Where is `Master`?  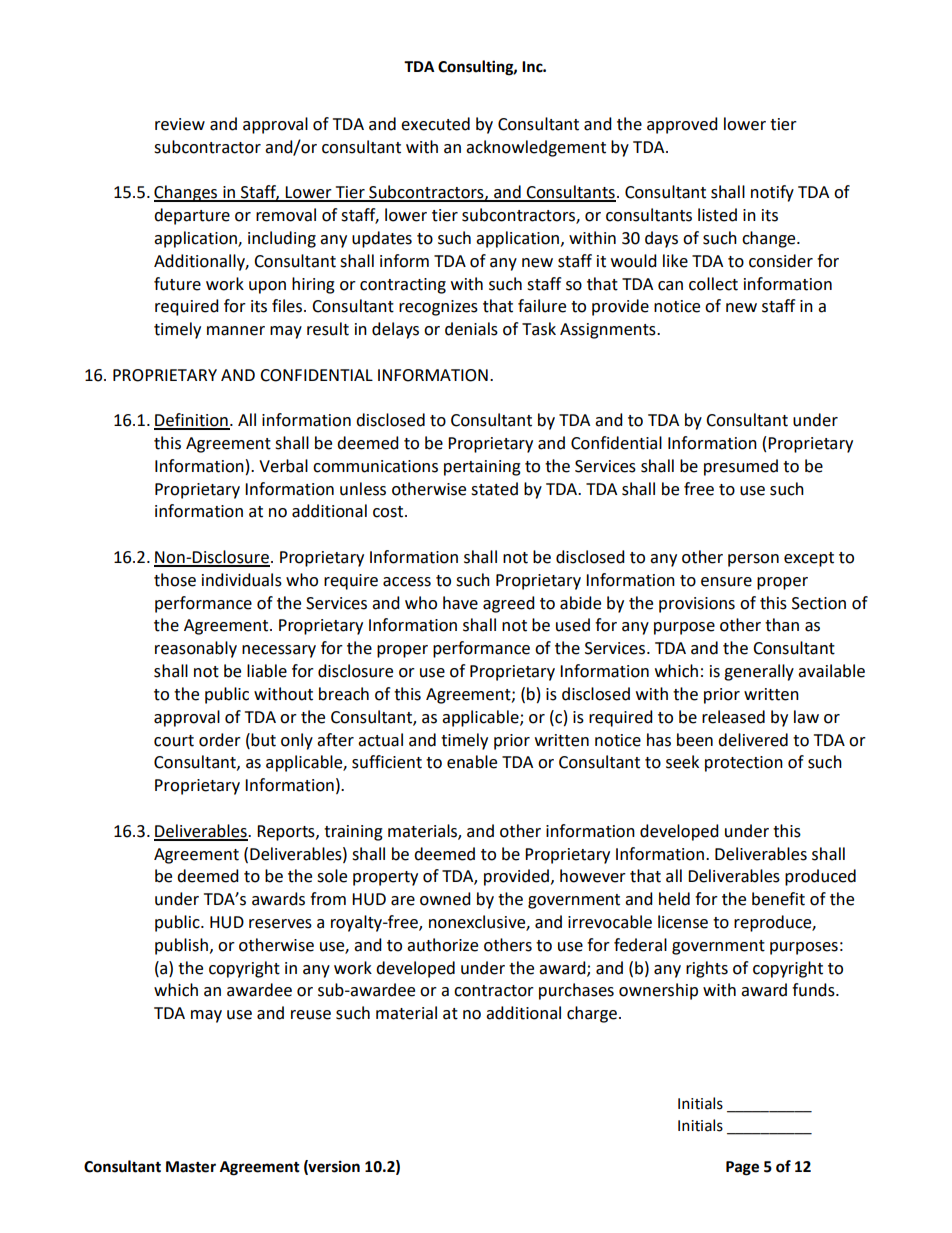
Master is located at coordinates (191, 1167).
